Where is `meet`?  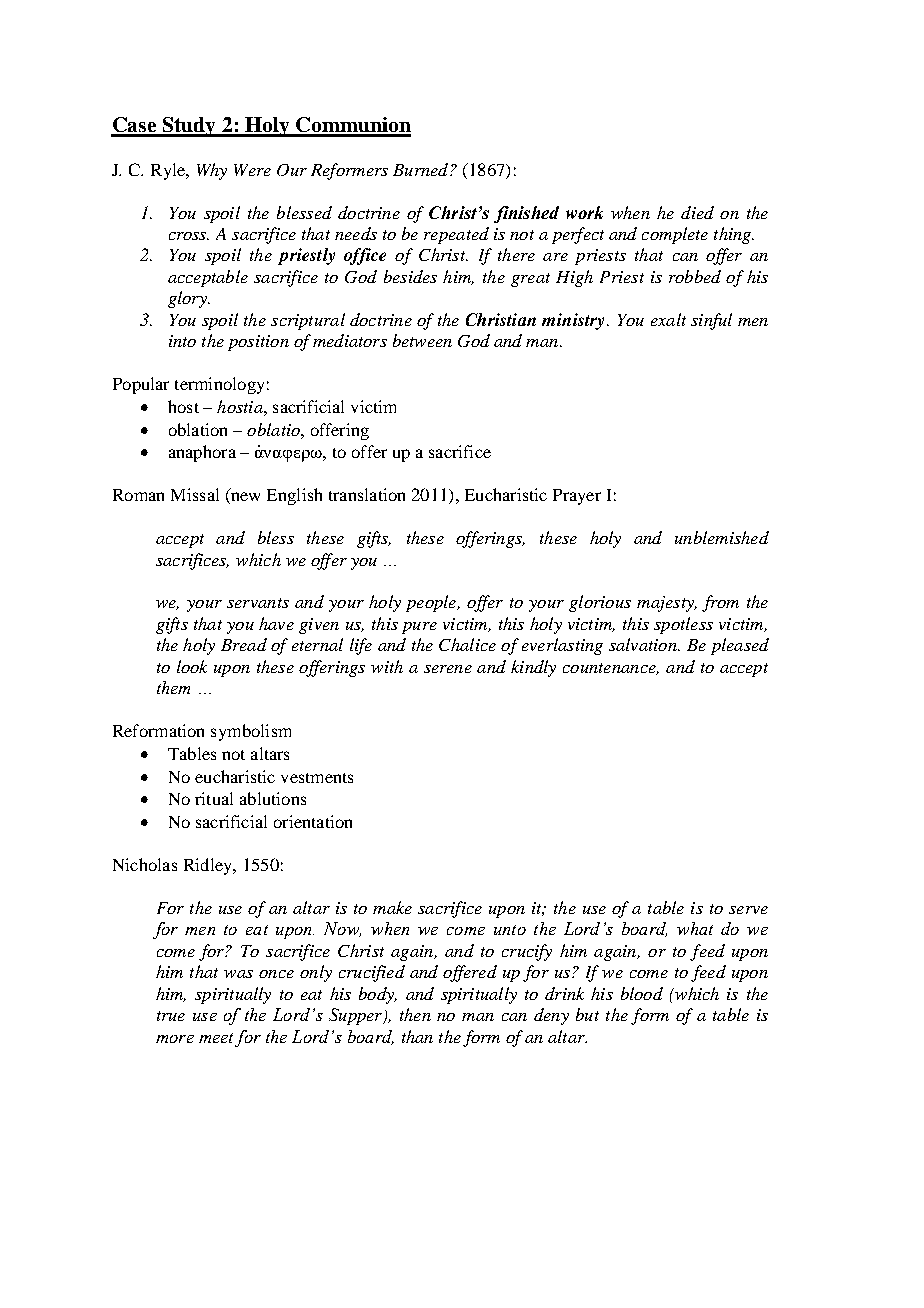 meet is located at coordinates (216, 1038).
